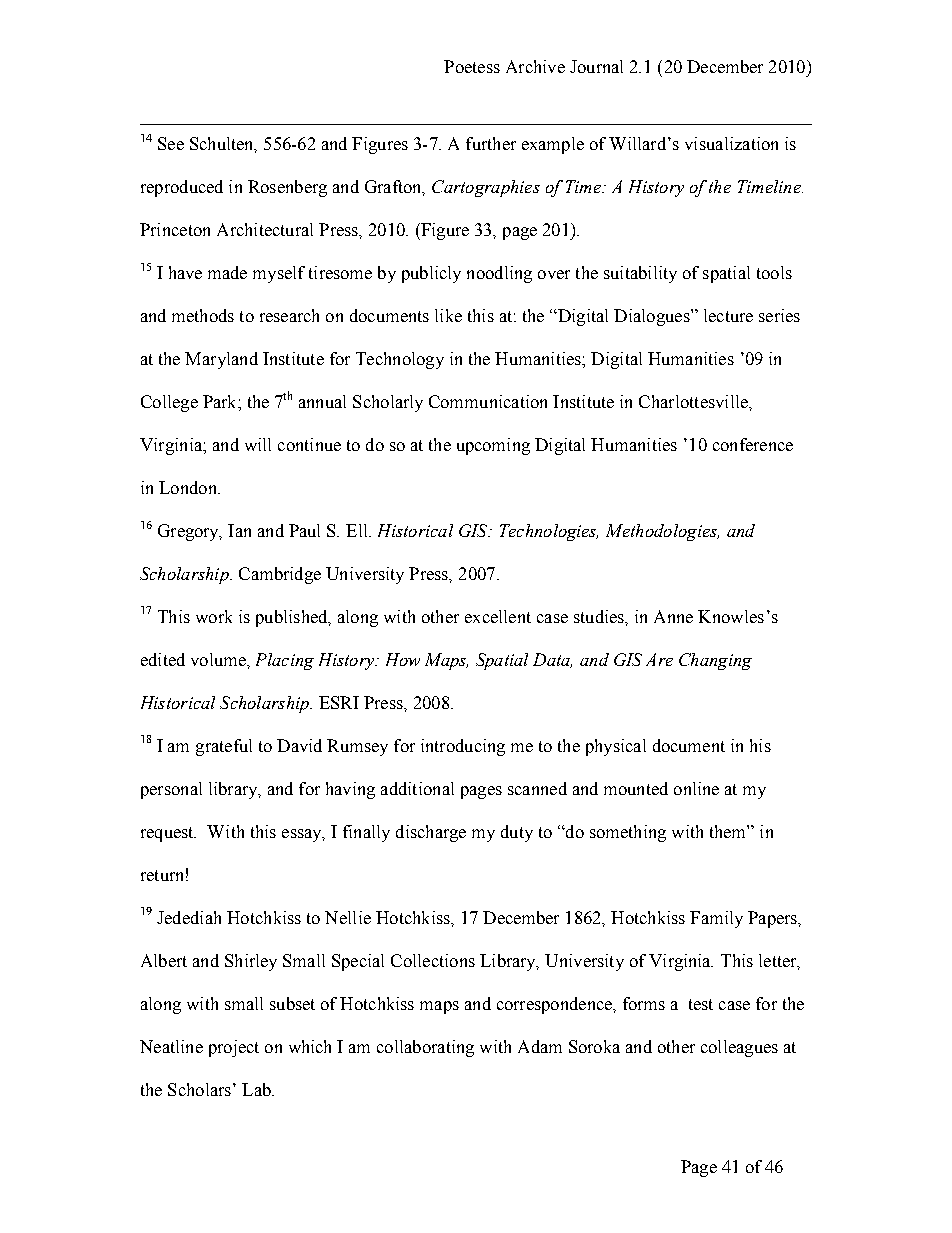 This screenshot has height=1233, width=952. Describe the element at coordinates (463, 747) in the screenshot. I see `introducing` at that location.
